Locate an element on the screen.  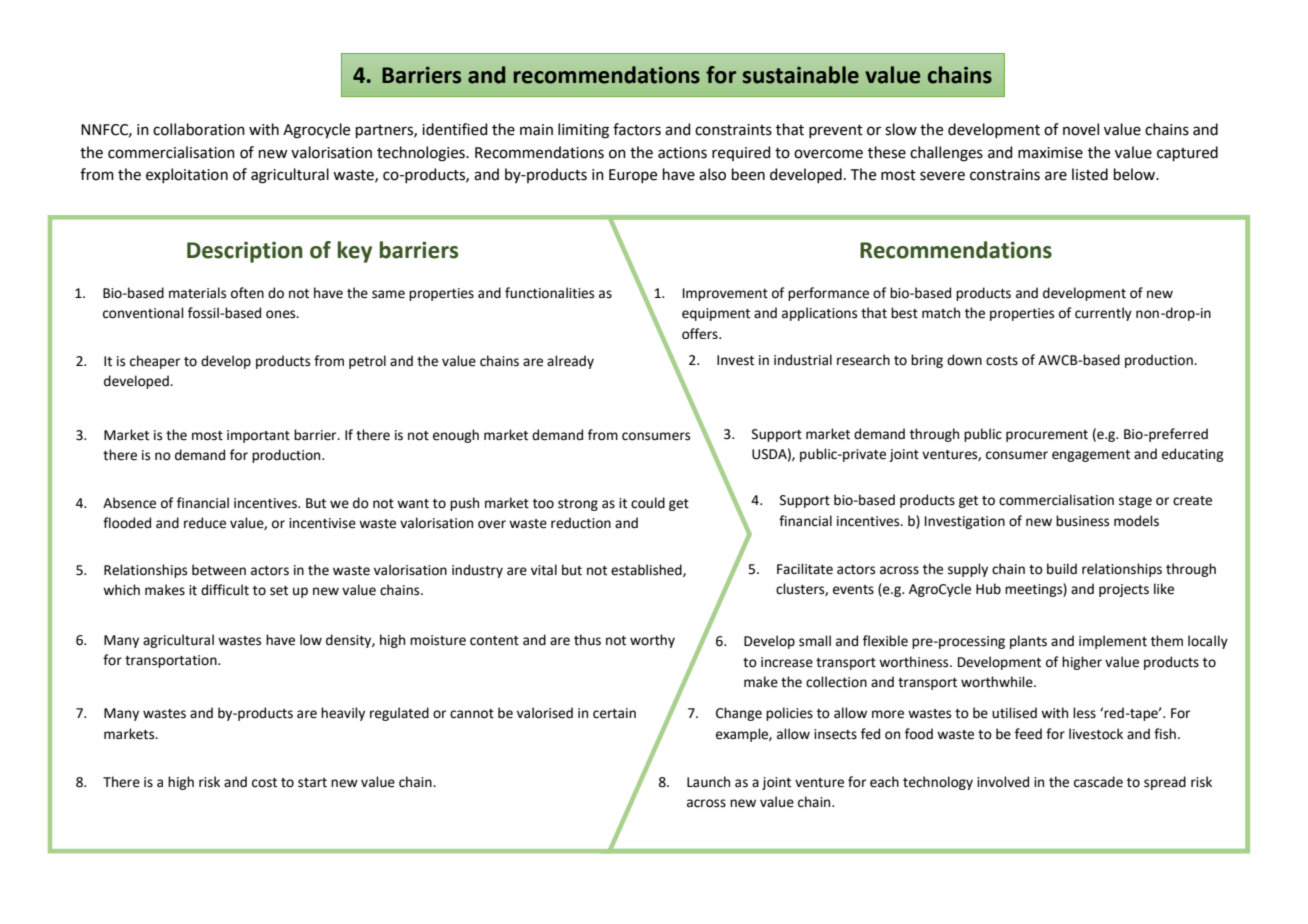
constraints is located at coordinates (733, 130).
